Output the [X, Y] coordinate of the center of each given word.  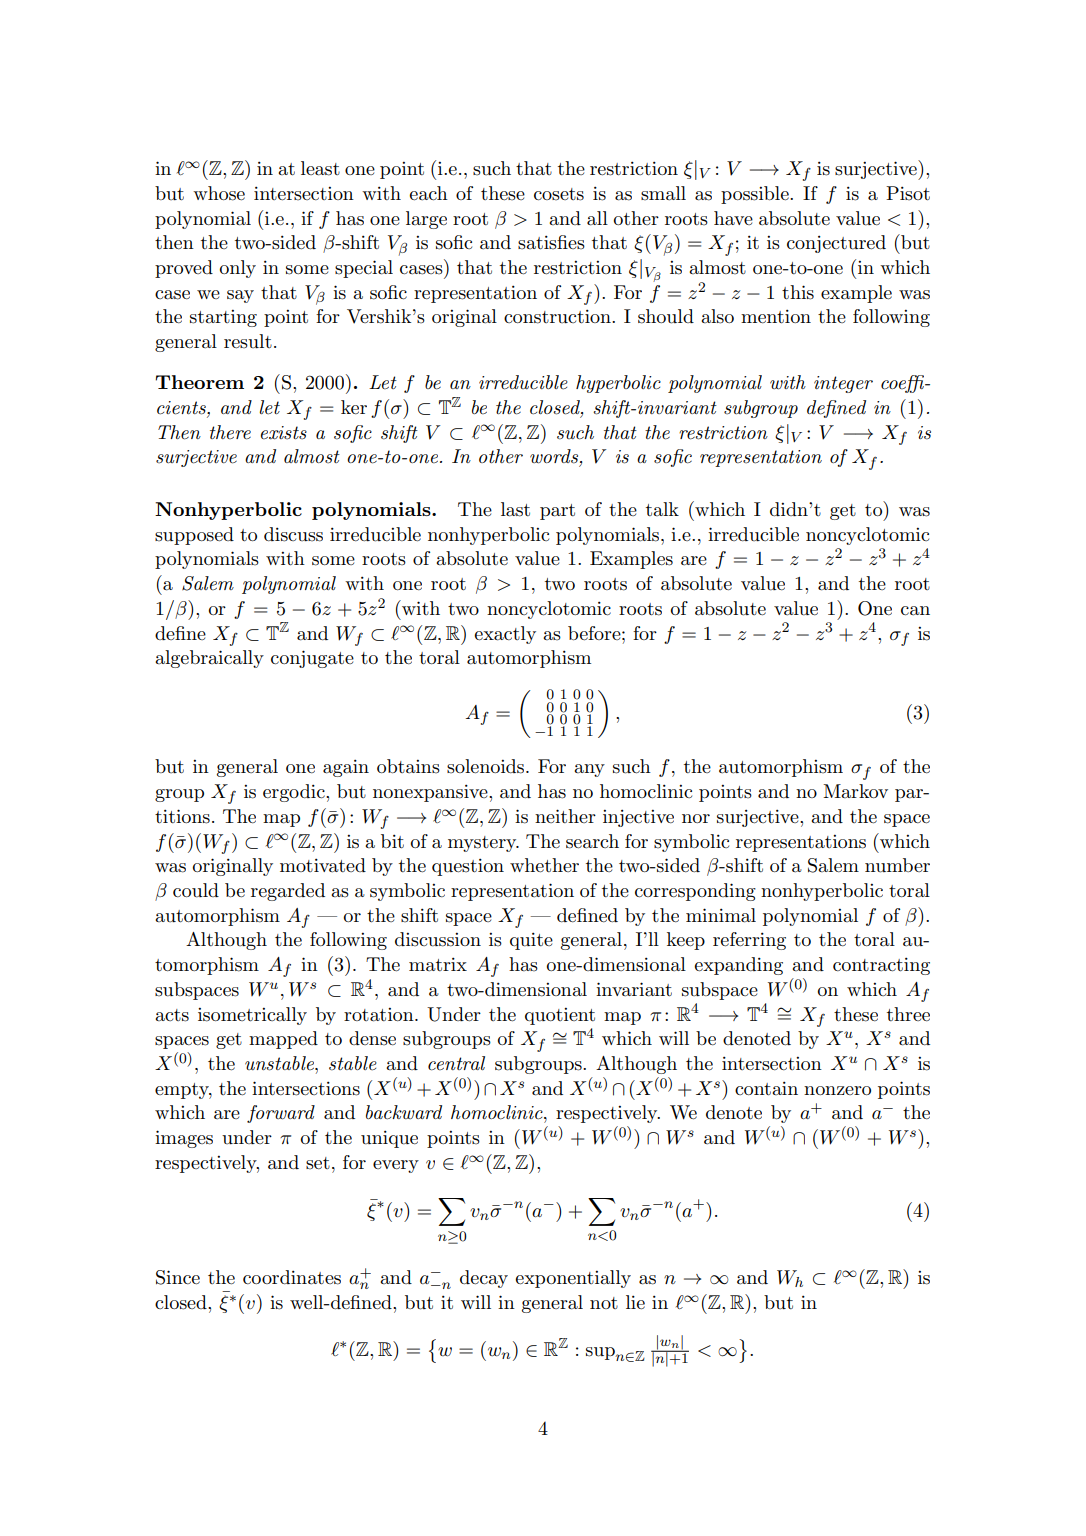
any [589, 770]
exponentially [573, 1279]
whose [219, 193]
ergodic [295, 793]
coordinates [292, 1277]
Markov [855, 791]
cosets [559, 194]
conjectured [836, 244]
